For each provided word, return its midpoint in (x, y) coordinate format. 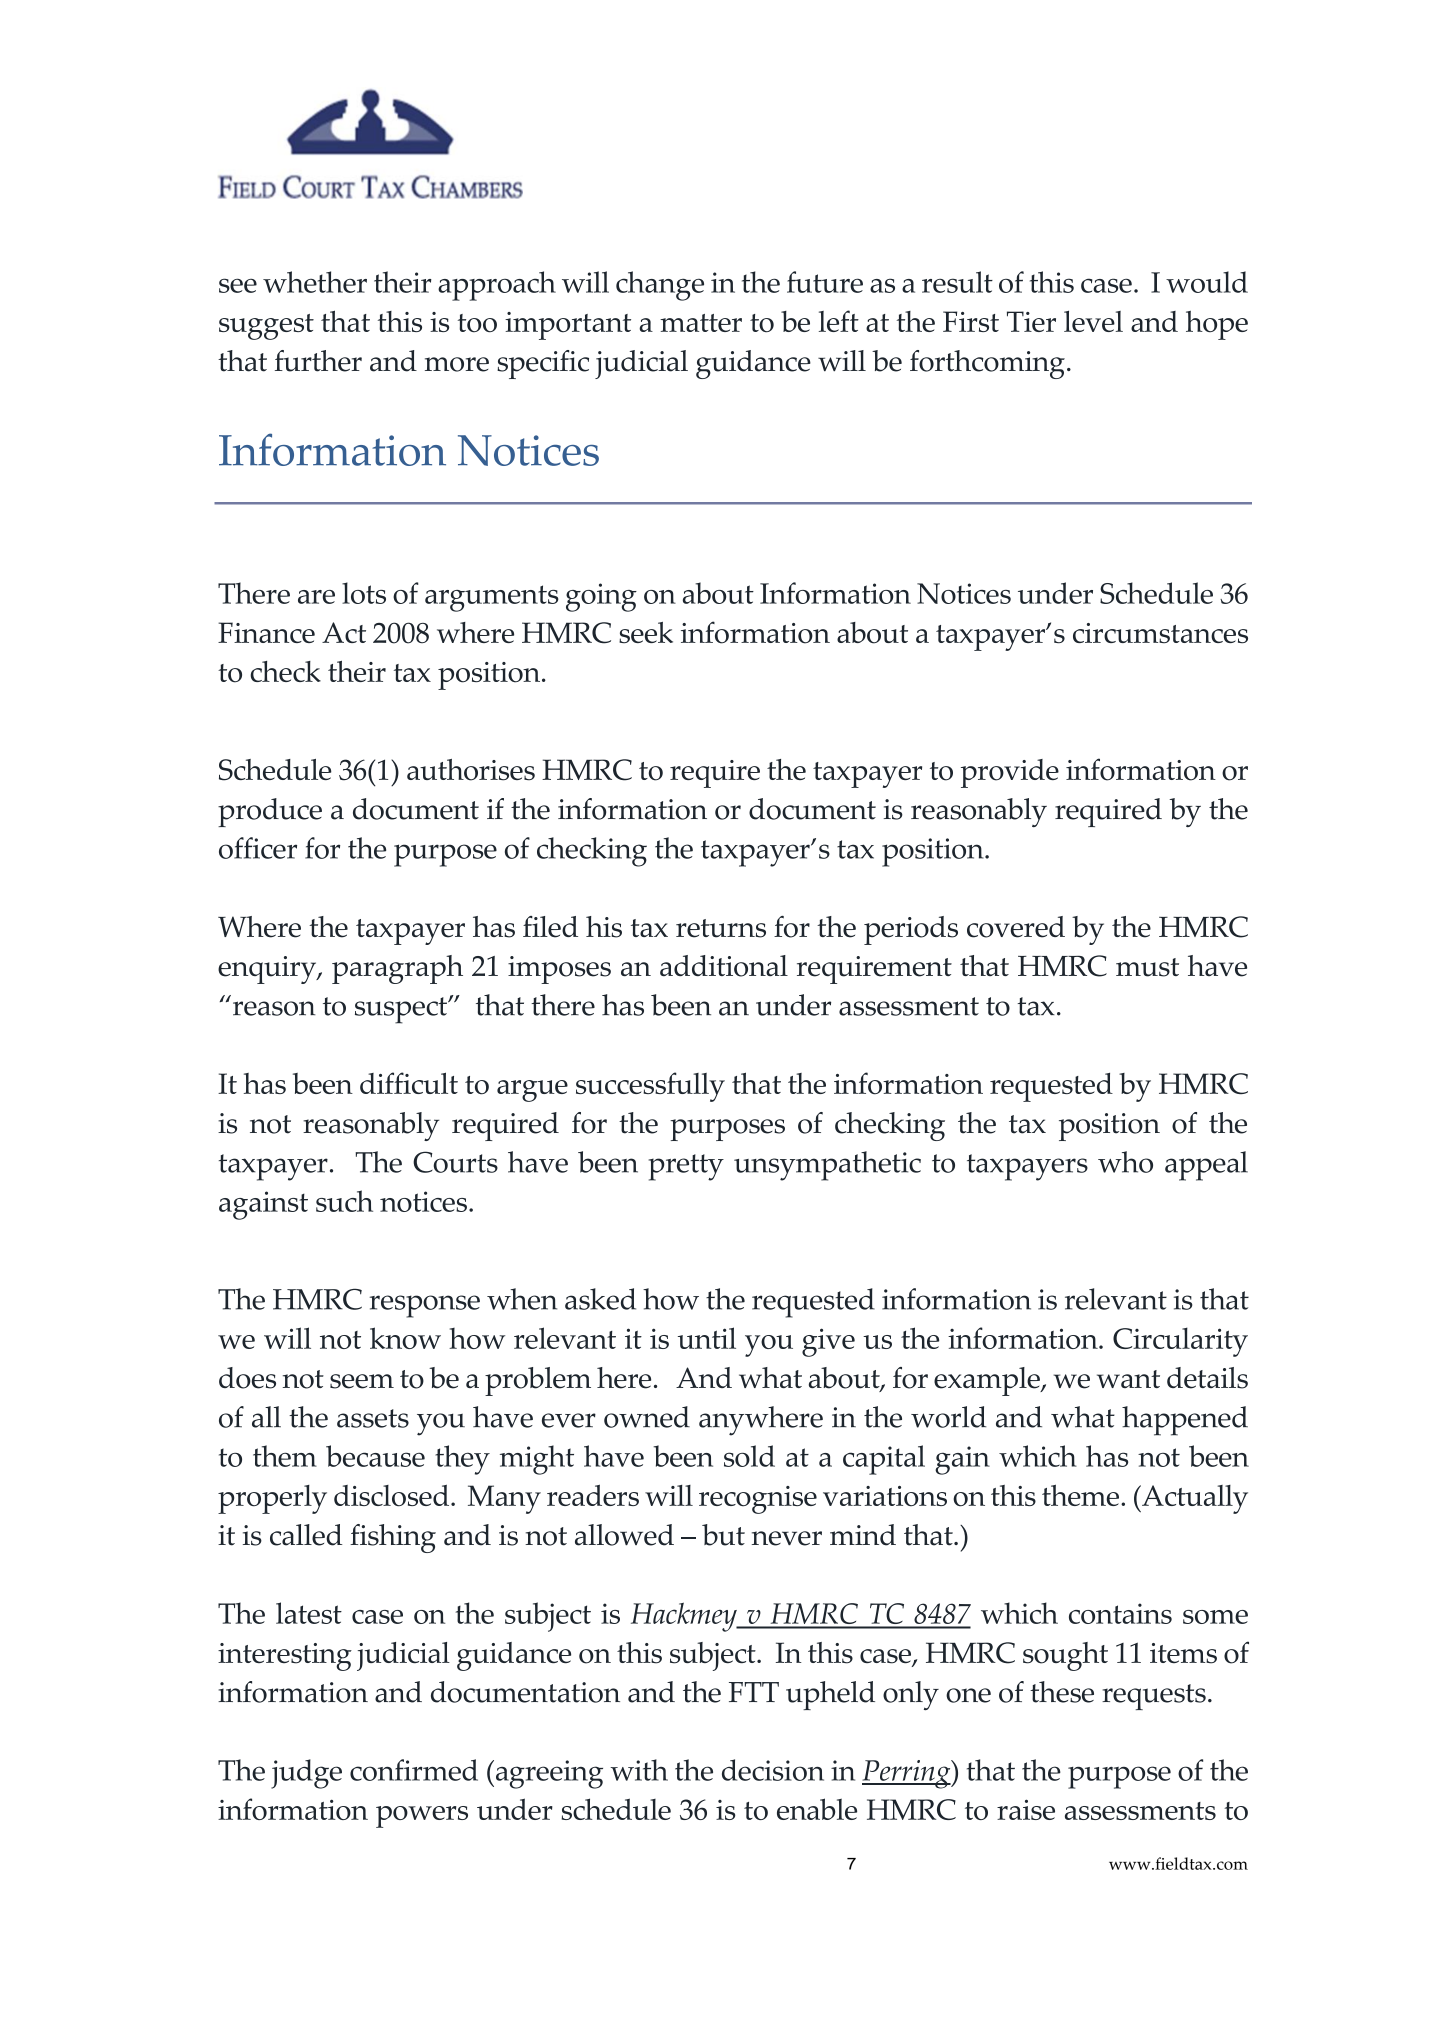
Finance (266, 632)
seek (646, 632)
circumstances (1160, 633)
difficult (409, 1083)
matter (701, 323)
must (1147, 967)
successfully (650, 1087)
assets (373, 1418)
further (318, 361)
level (1093, 321)
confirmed (414, 1770)
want (1128, 1379)
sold (749, 1456)
